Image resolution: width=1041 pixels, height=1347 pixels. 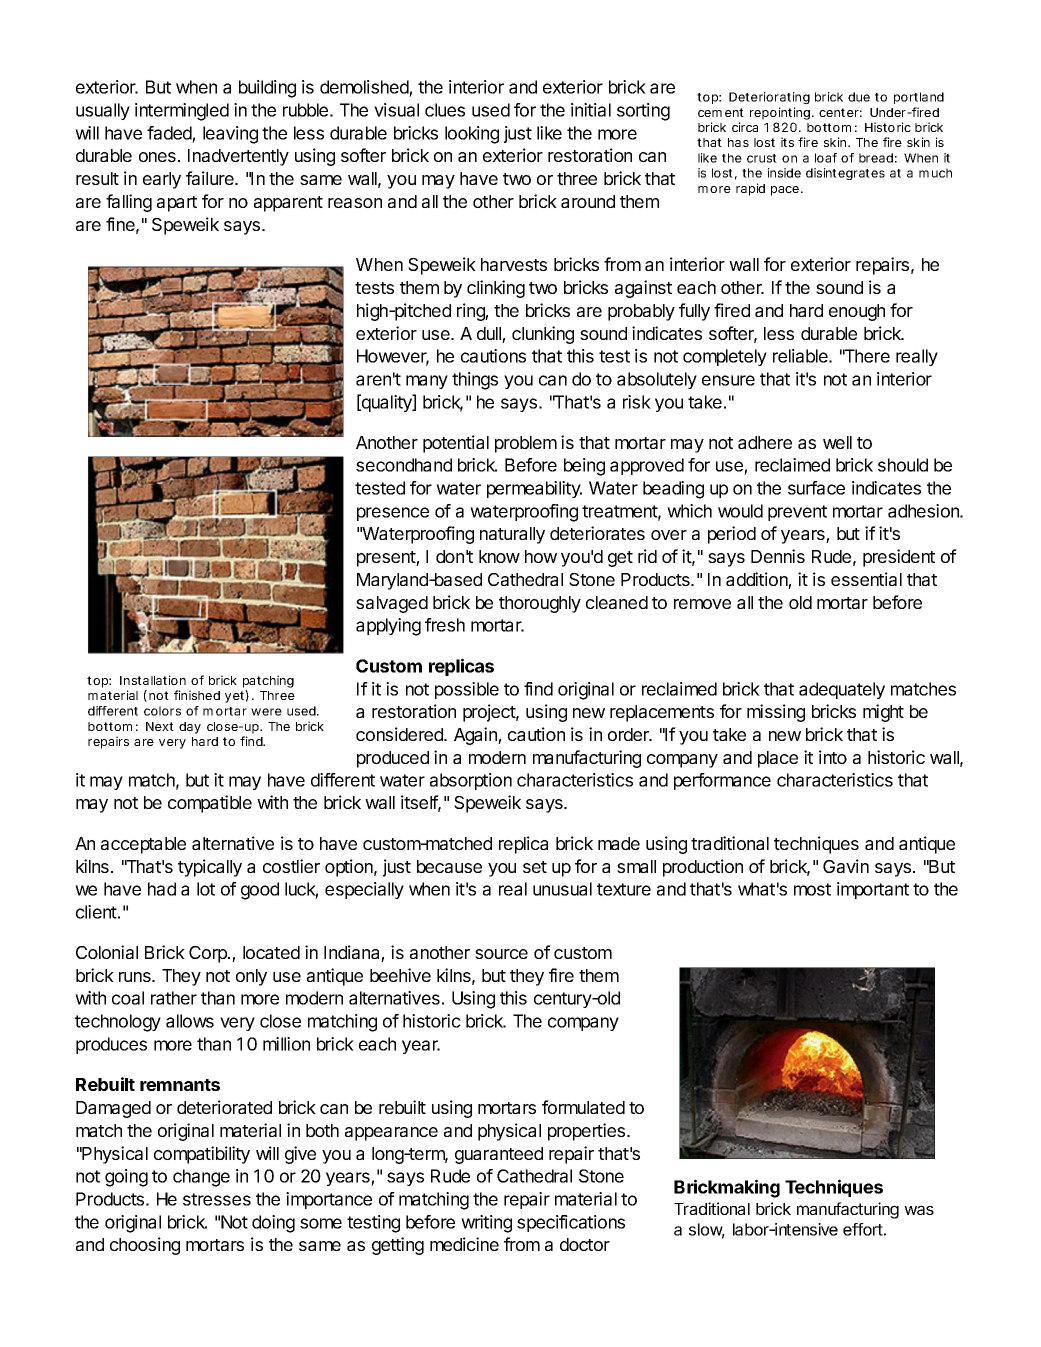 What do you see at coordinates (153, 680) in the screenshot?
I see `Installation` at bounding box center [153, 680].
